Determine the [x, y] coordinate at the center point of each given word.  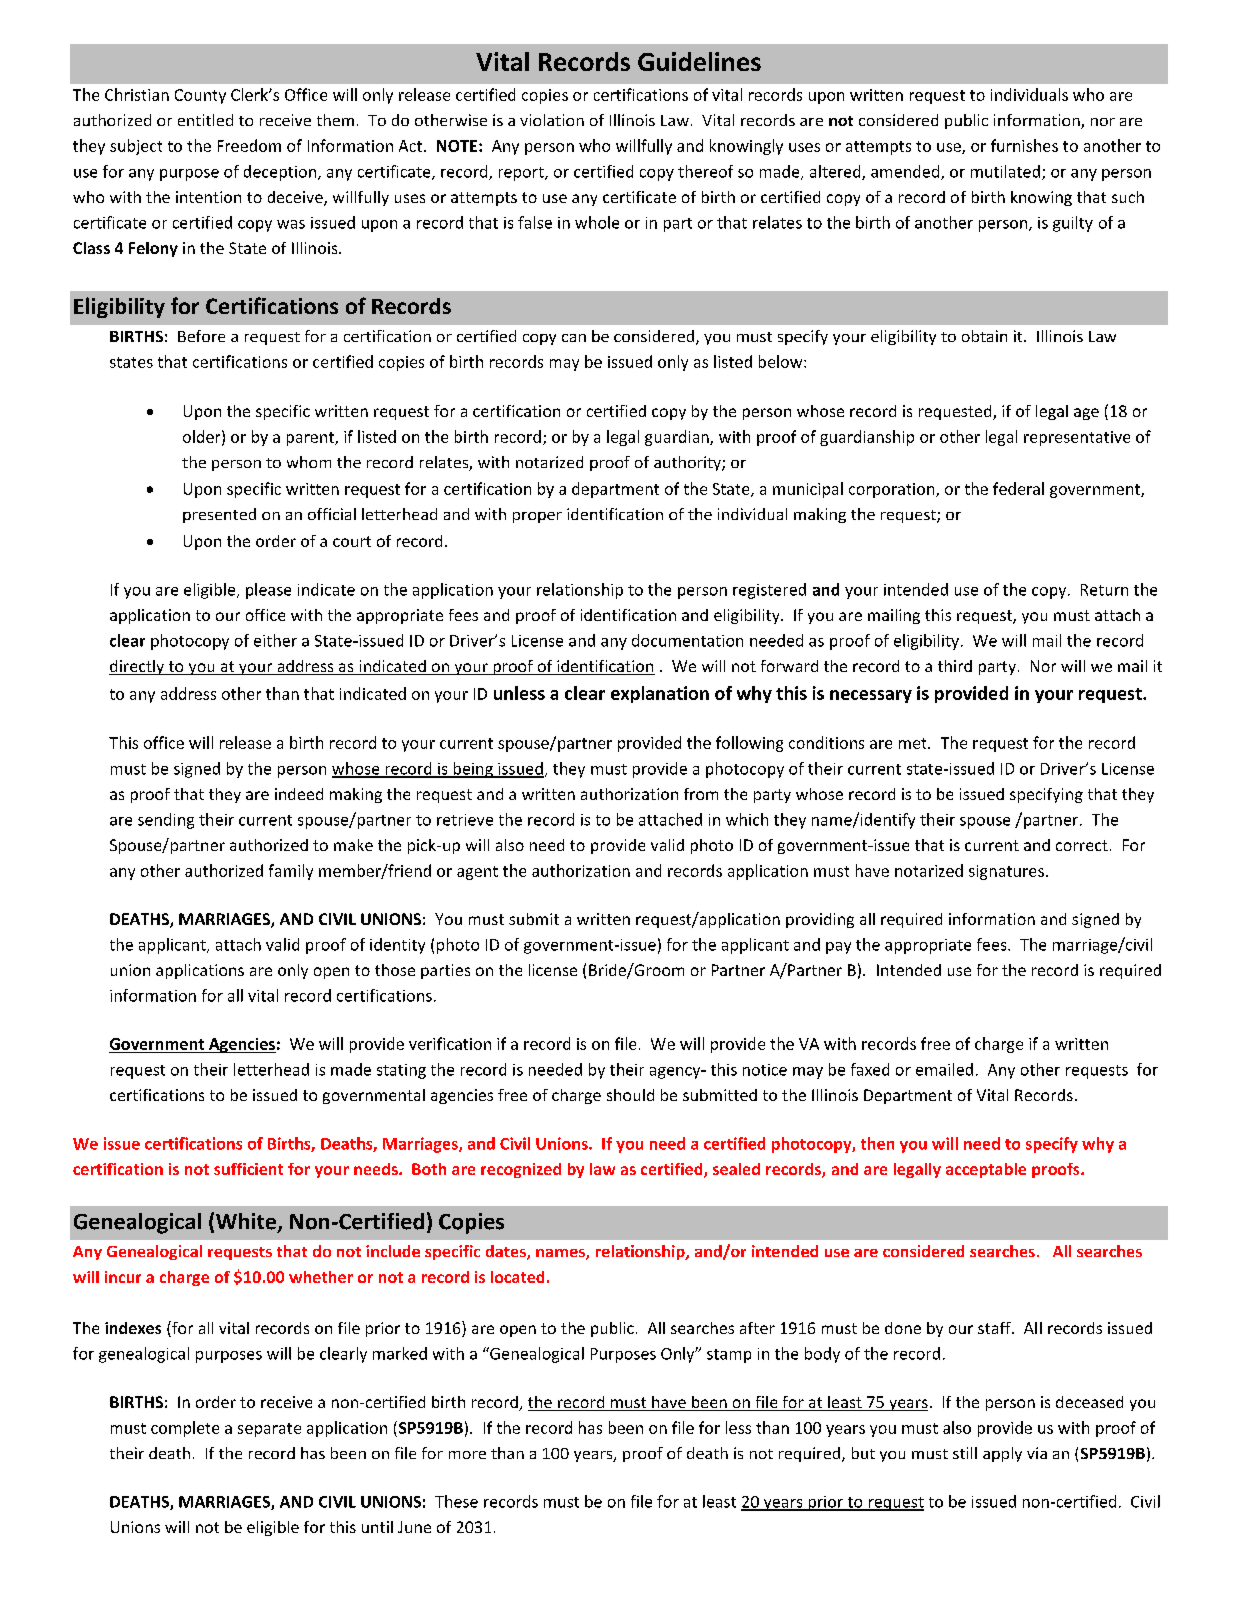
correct [1082, 845]
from [701, 794]
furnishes [1024, 145]
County [200, 96]
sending [166, 821]
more [467, 1455]
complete [185, 1429]
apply [1002, 1454]
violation [552, 120]
